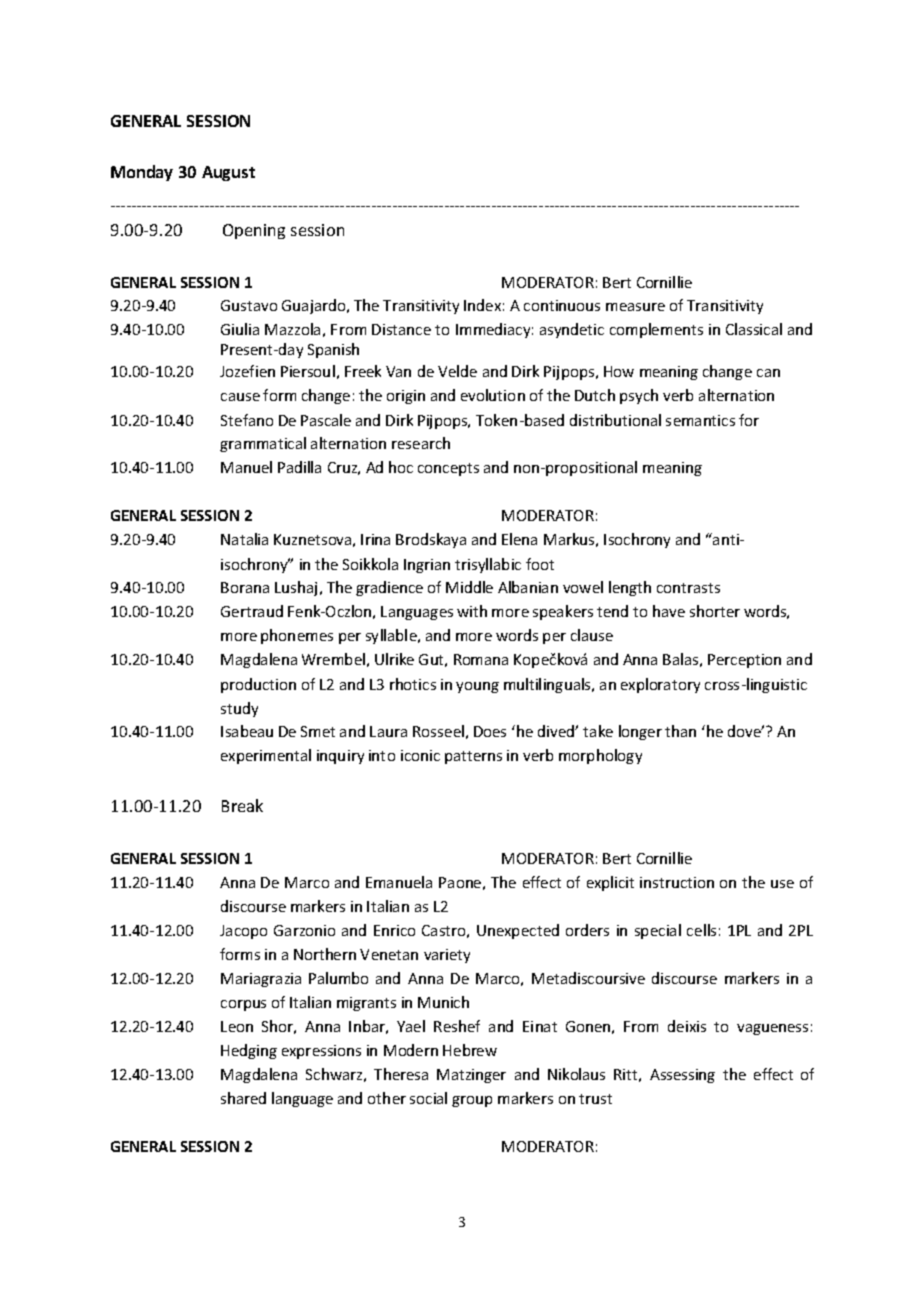 The width and height of the screenshot is (924, 1308). What do you see at coordinates (247, 420) in the screenshot?
I see `Stefano` at bounding box center [247, 420].
